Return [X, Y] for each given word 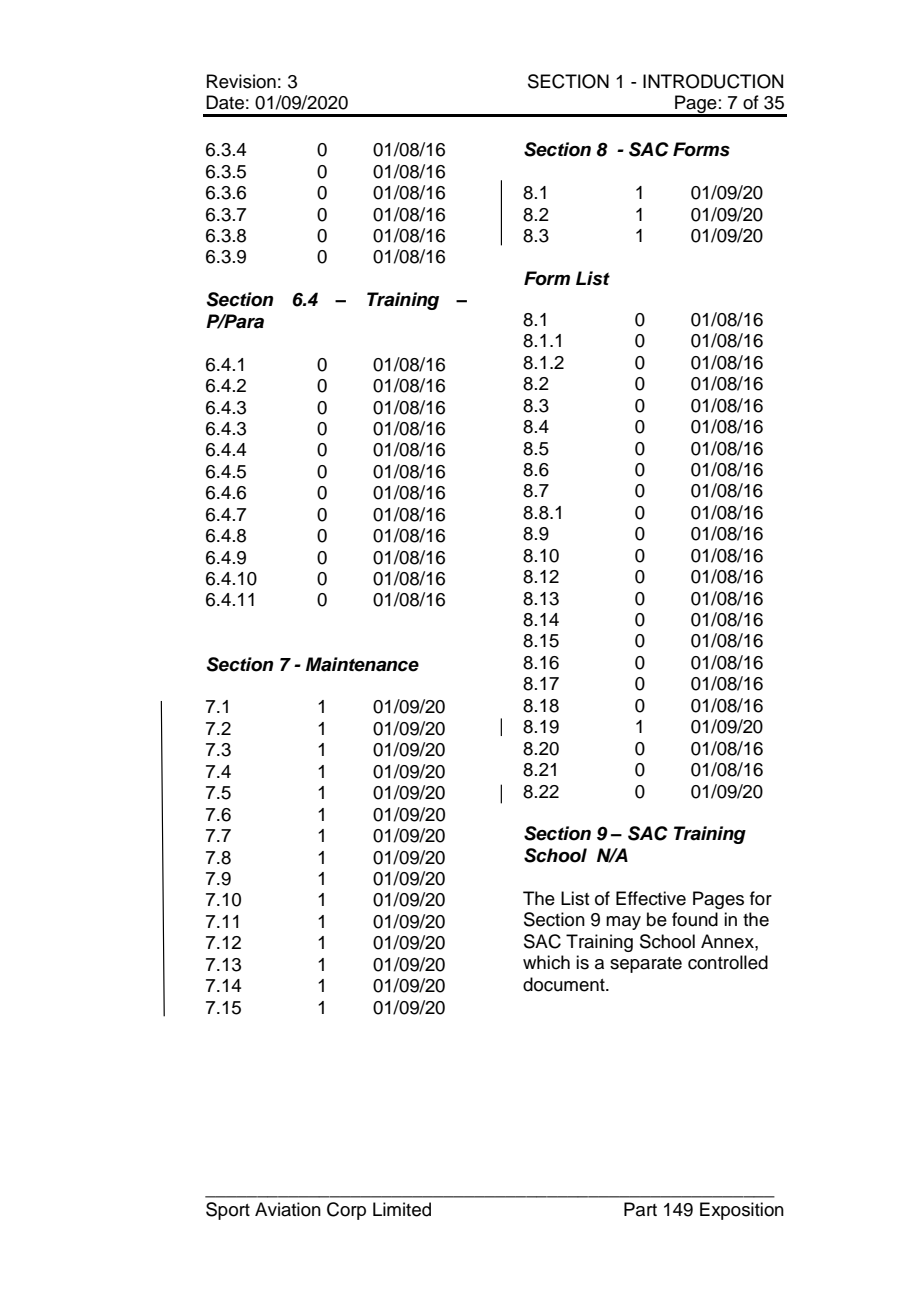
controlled [728, 962]
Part [640, 1209]
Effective [651, 898]
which [546, 962]
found [695, 919]
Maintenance [362, 664]
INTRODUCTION [713, 81]
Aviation [288, 1209]
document [565, 984]
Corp [346, 1211]
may [623, 923]
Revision [241, 81]
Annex [728, 941]
